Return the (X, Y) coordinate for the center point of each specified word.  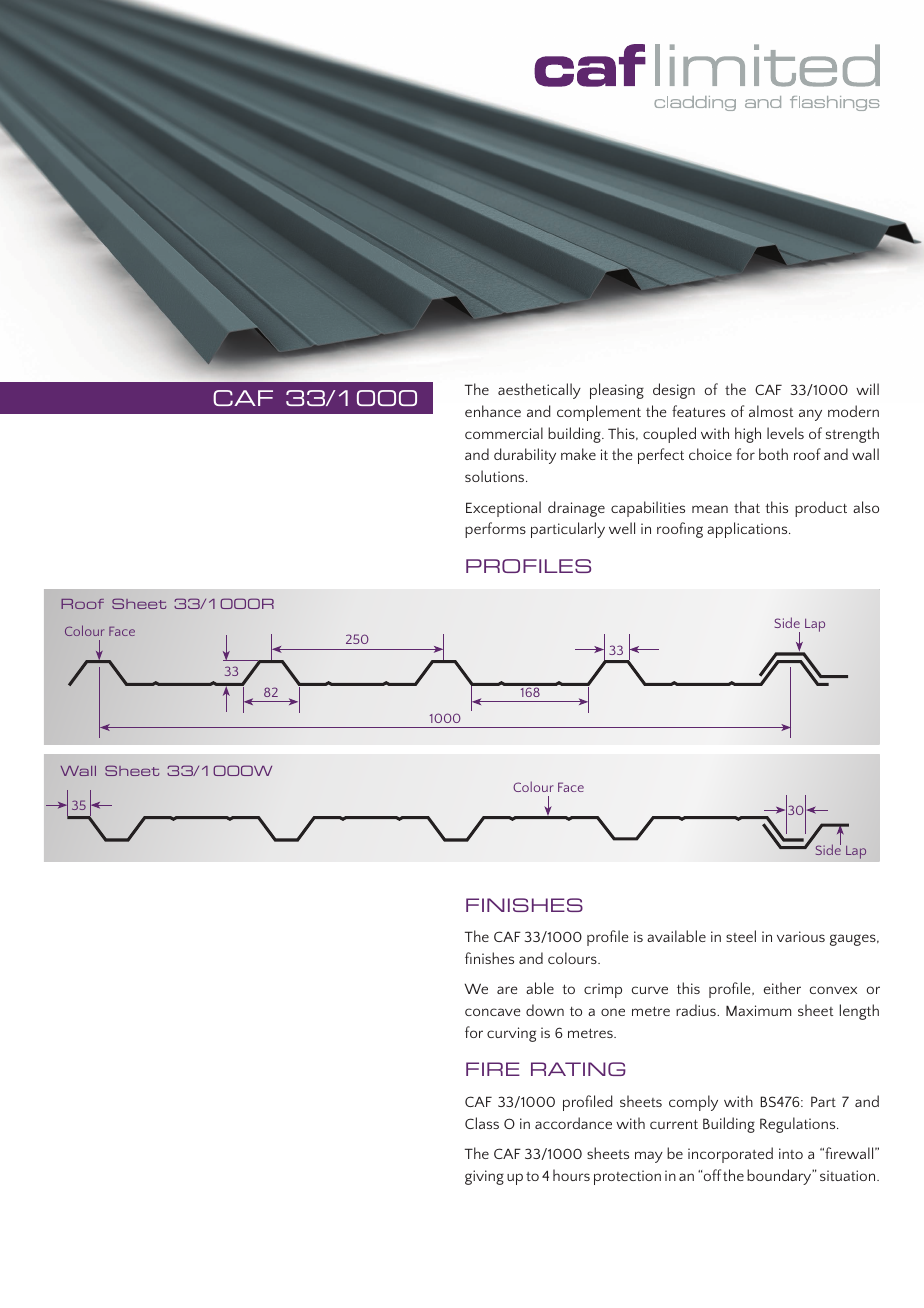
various (801, 936)
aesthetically (539, 391)
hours (571, 1175)
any (810, 415)
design (674, 391)
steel (741, 936)
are (507, 990)
